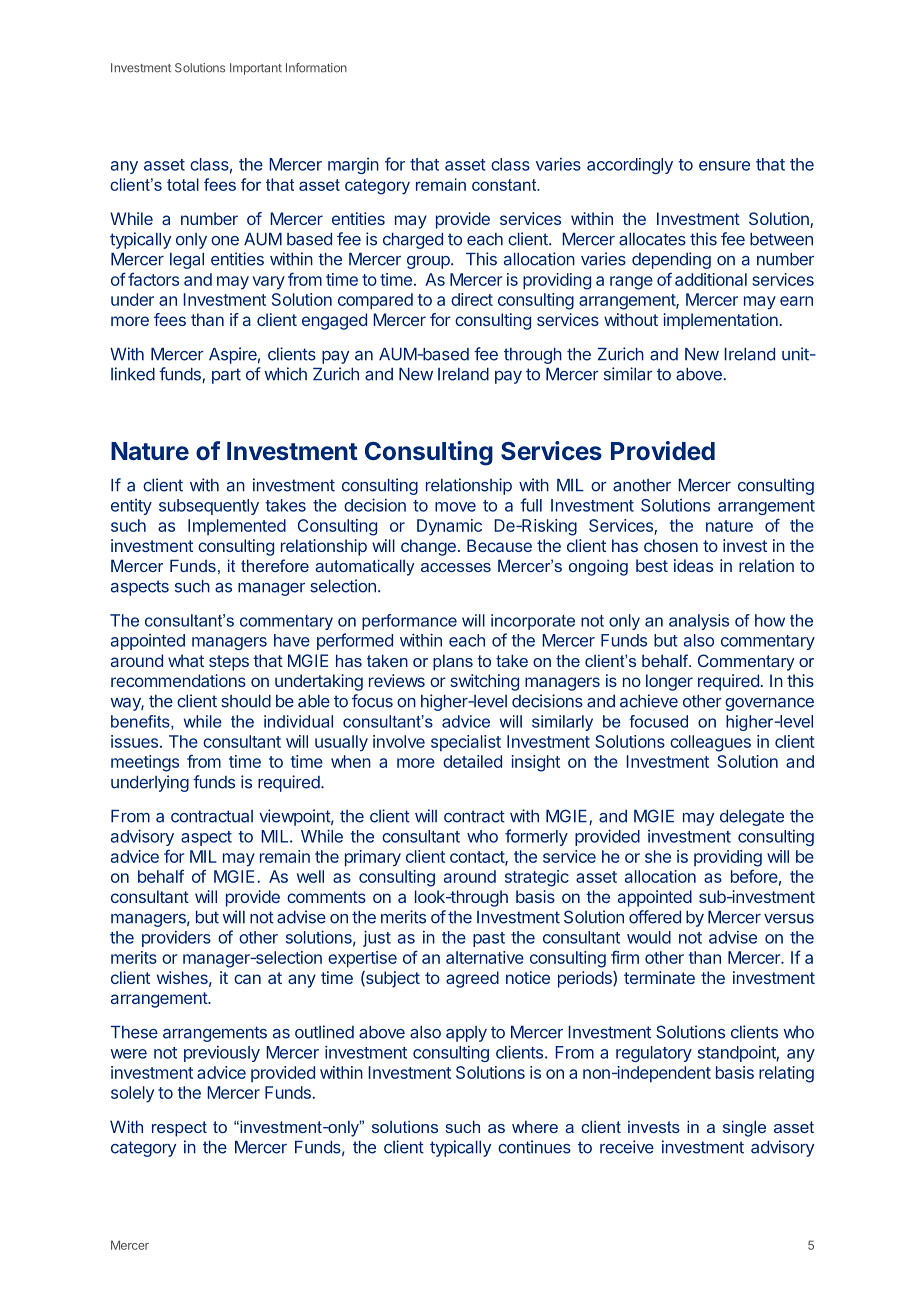 The width and height of the page is (924, 1308). I want to click on respect, so click(179, 1129).
